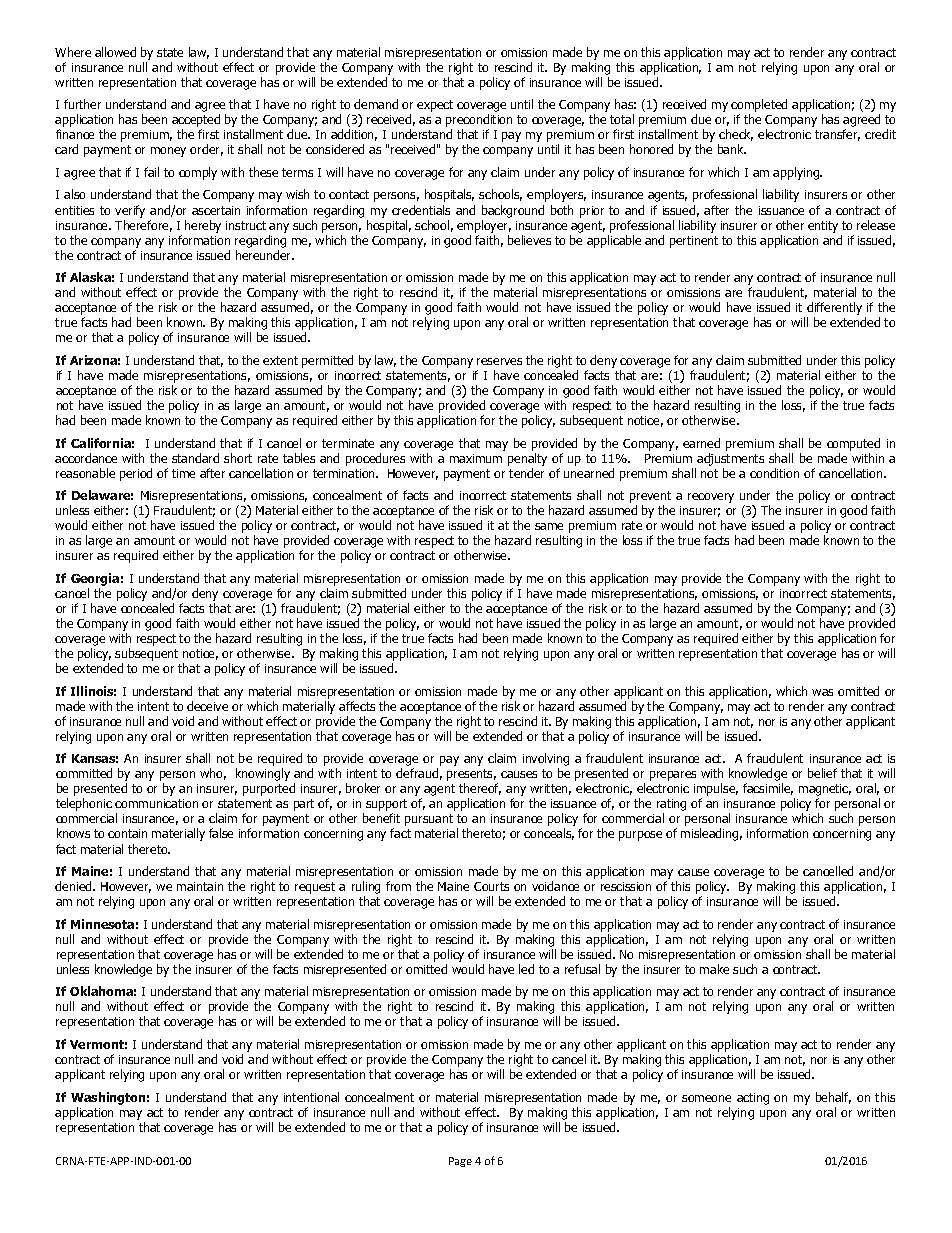 The width and height of the document is (952, 1233). Describe the element at coordinates (471, 776) in the document. I see `presents` at that location.
